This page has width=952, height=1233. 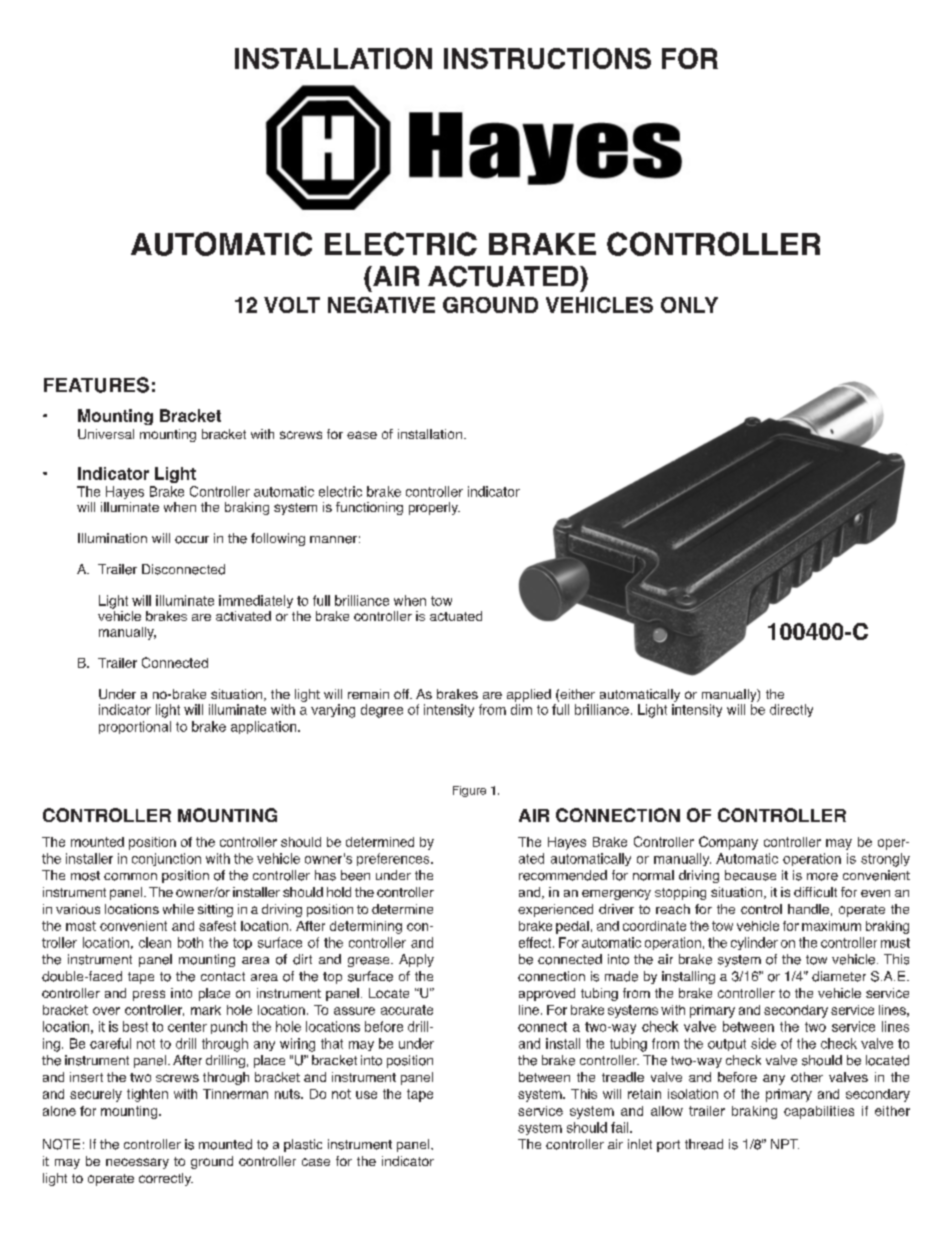 I want to click on applied, so click(x=529, y=695).
